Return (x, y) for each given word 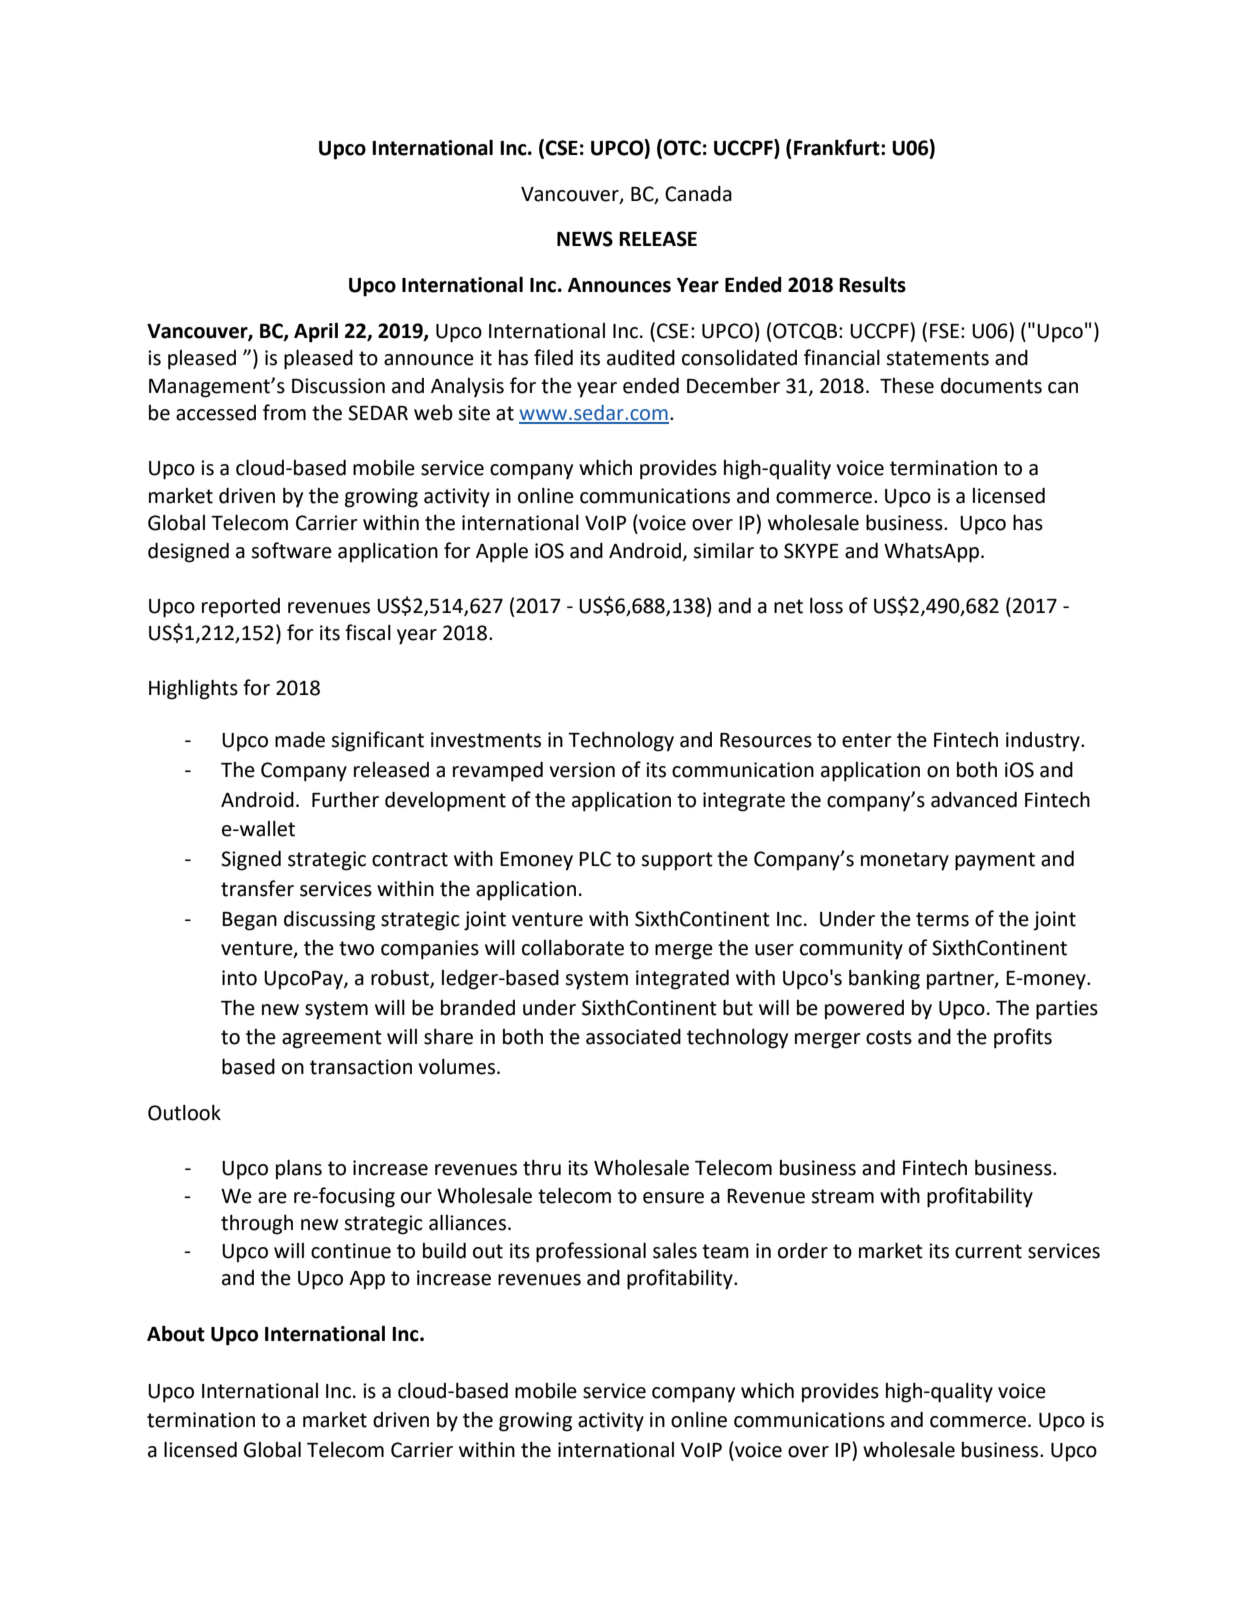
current (988, 1251)
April (316, 332)
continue (351, 1251)
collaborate (573, 948)
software (291, 550)
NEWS (585, 239)
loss (826, 606)
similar (723, 551)
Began (249, 921)
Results (872, 284)
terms (942, 919)
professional (591, 1252)
